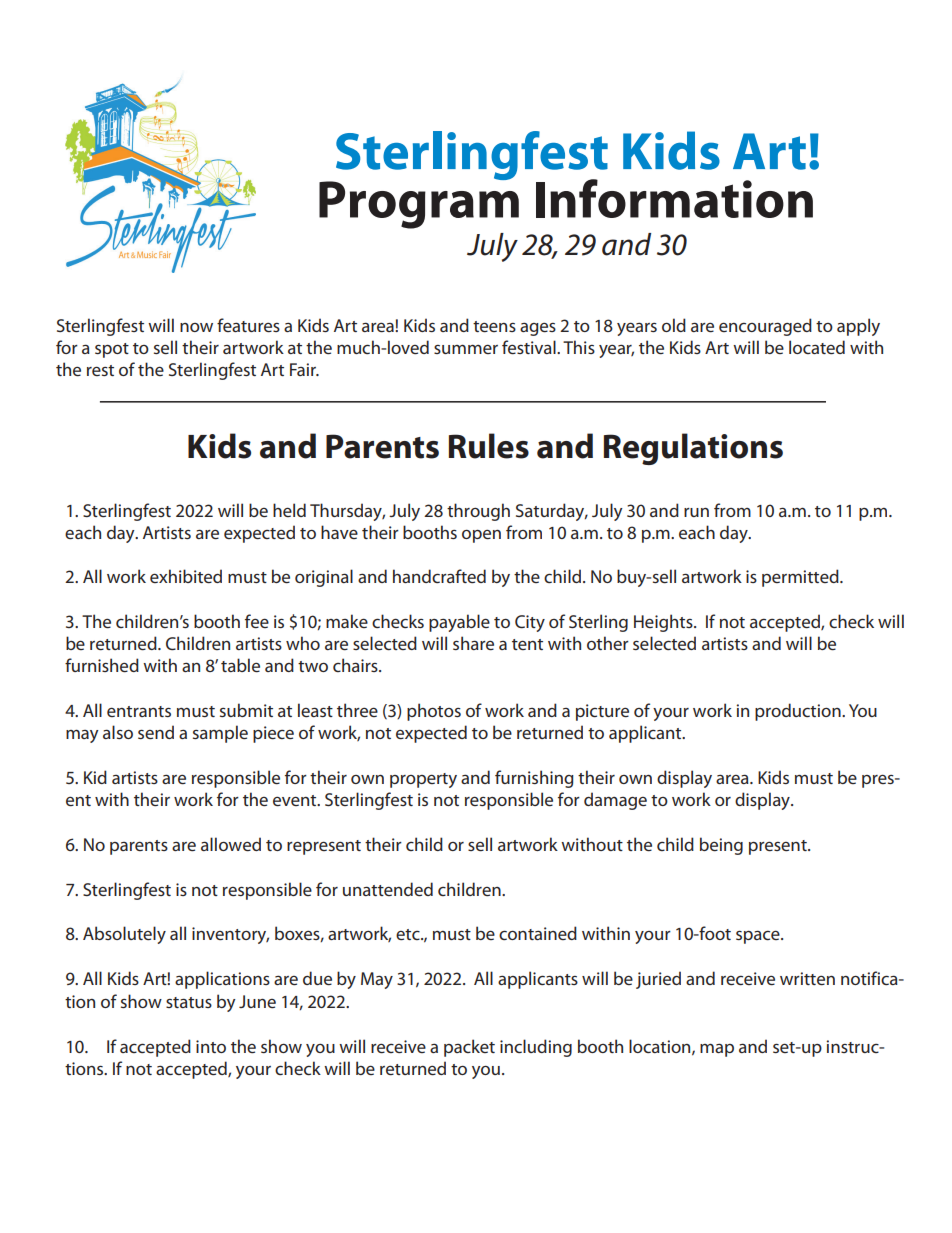 The image size is (952, 1233). What do you see at coordinates (466, 349) in the image?
I see `summer` at bounding box center [466, 349].
